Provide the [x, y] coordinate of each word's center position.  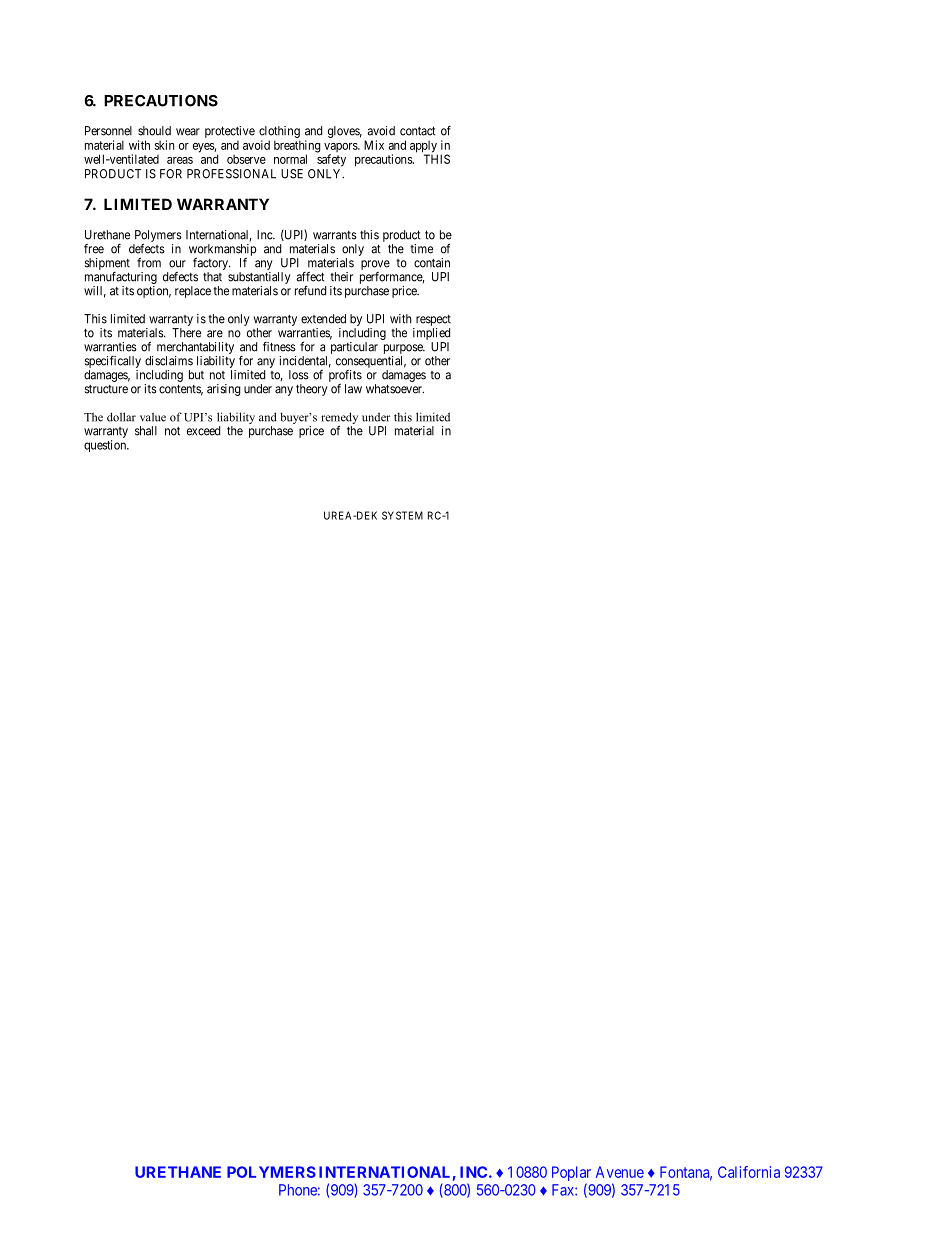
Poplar [571, 1173]
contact [418, 131]
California [749, 1172]
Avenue [620, 1172]
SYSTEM [402, 515]
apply [424, 147]
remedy [339, 419]
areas [180, 160]
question [106, 446]
